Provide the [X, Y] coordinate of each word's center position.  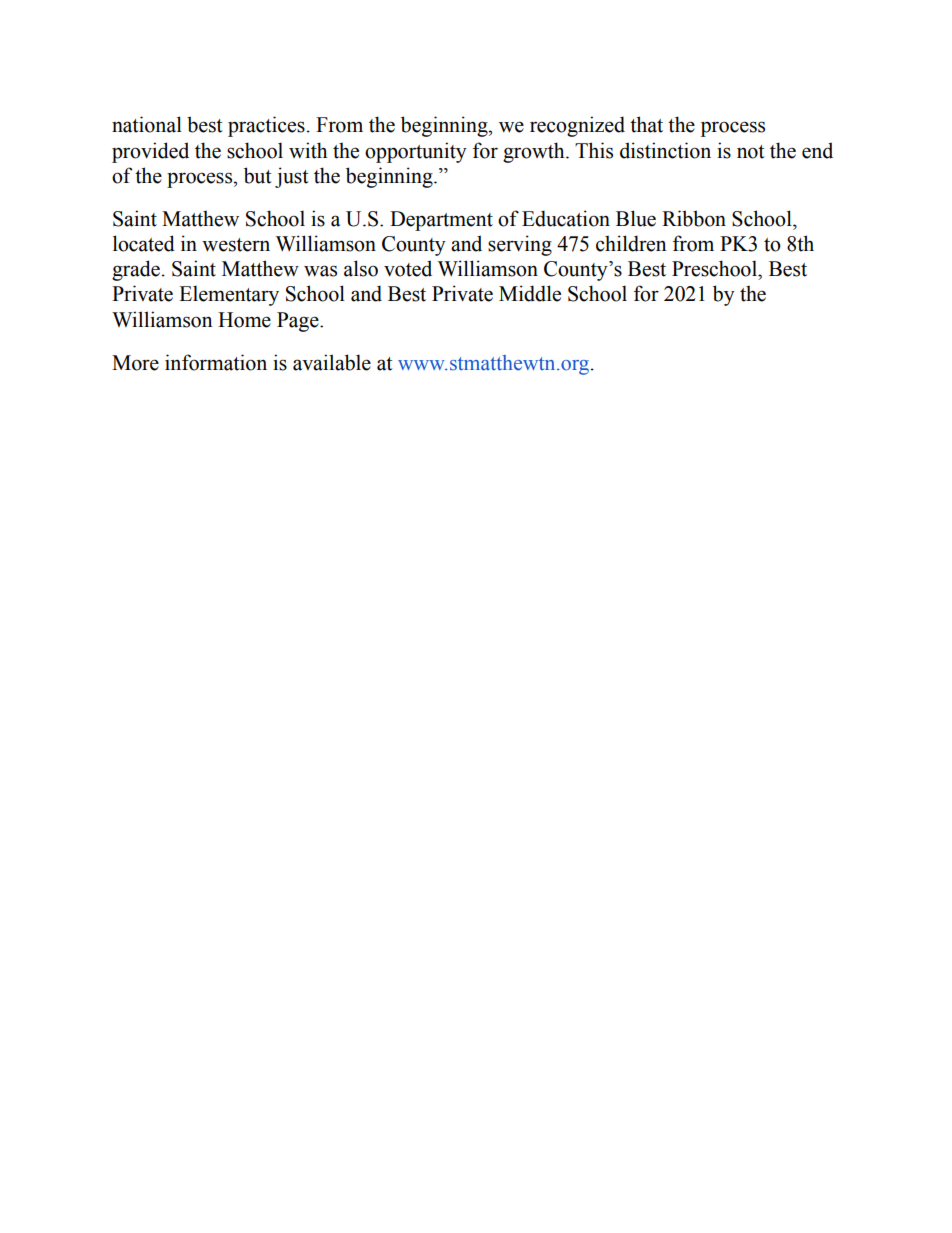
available [332, 362]
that [646, 124]
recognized [577, 126]
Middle [530, 293]
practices [266, 126]
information [216, 362]
